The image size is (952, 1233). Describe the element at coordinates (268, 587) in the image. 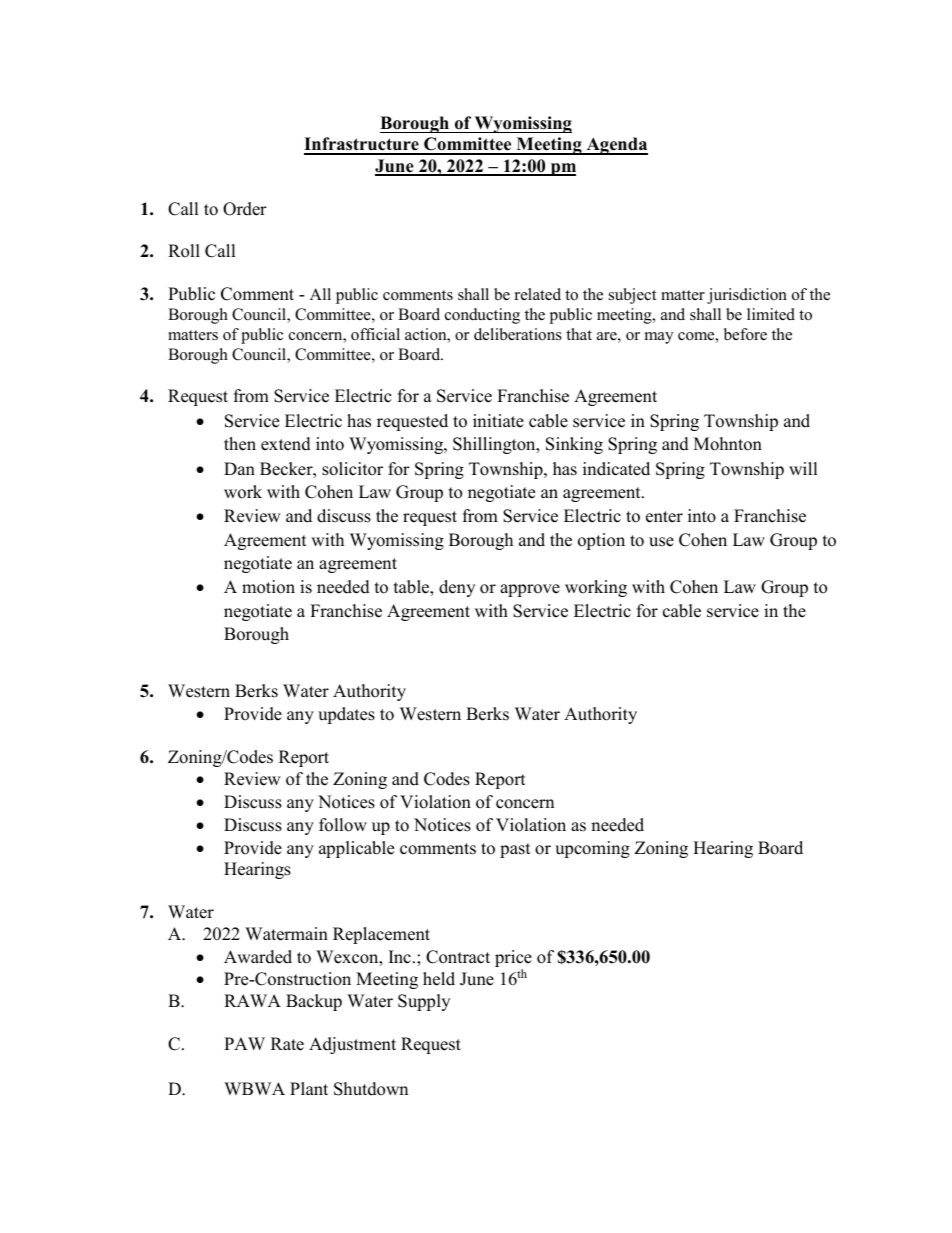

I see `motion` at that location.
